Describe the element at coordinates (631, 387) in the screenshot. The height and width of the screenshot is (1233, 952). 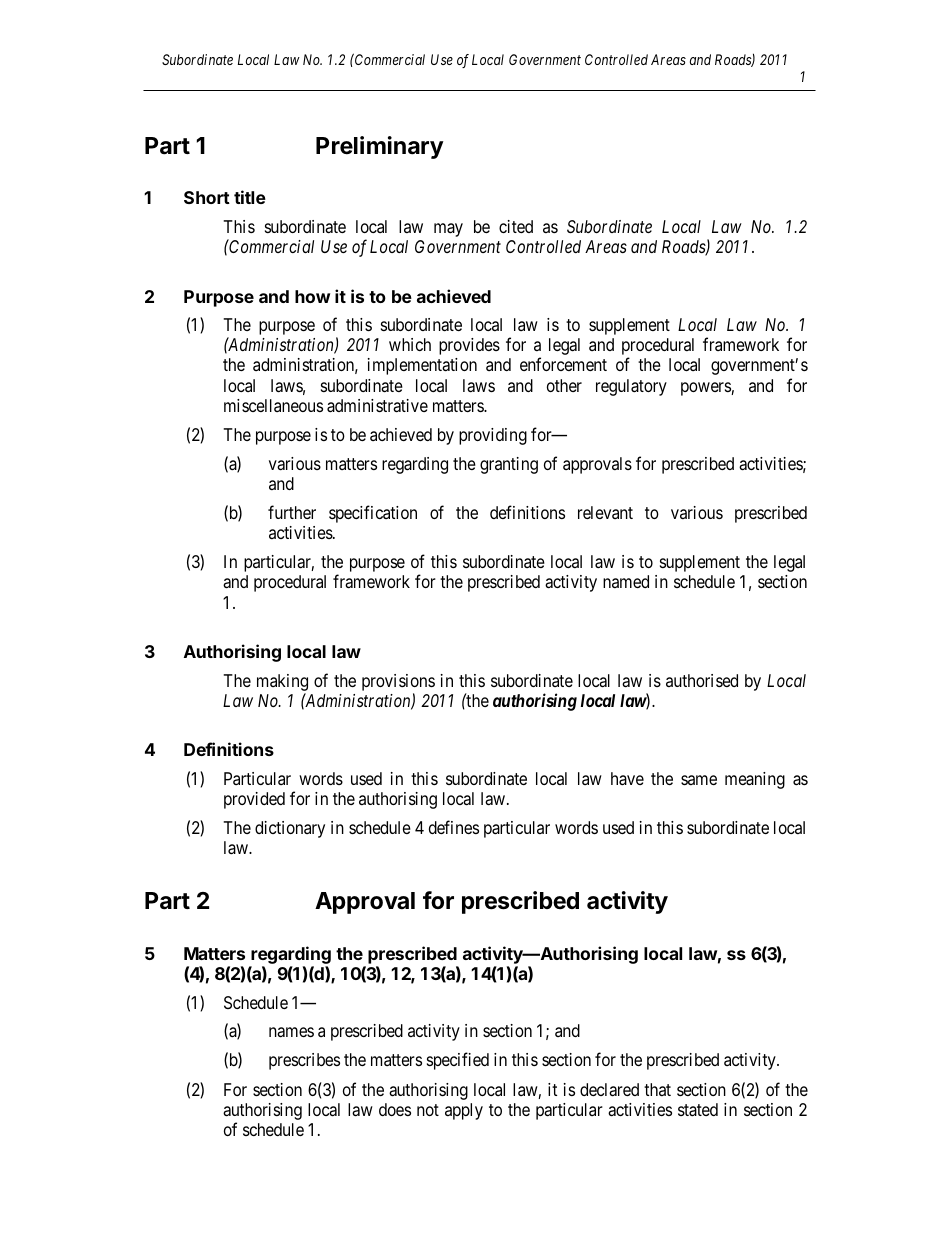
I see `regulatory` at that location.
